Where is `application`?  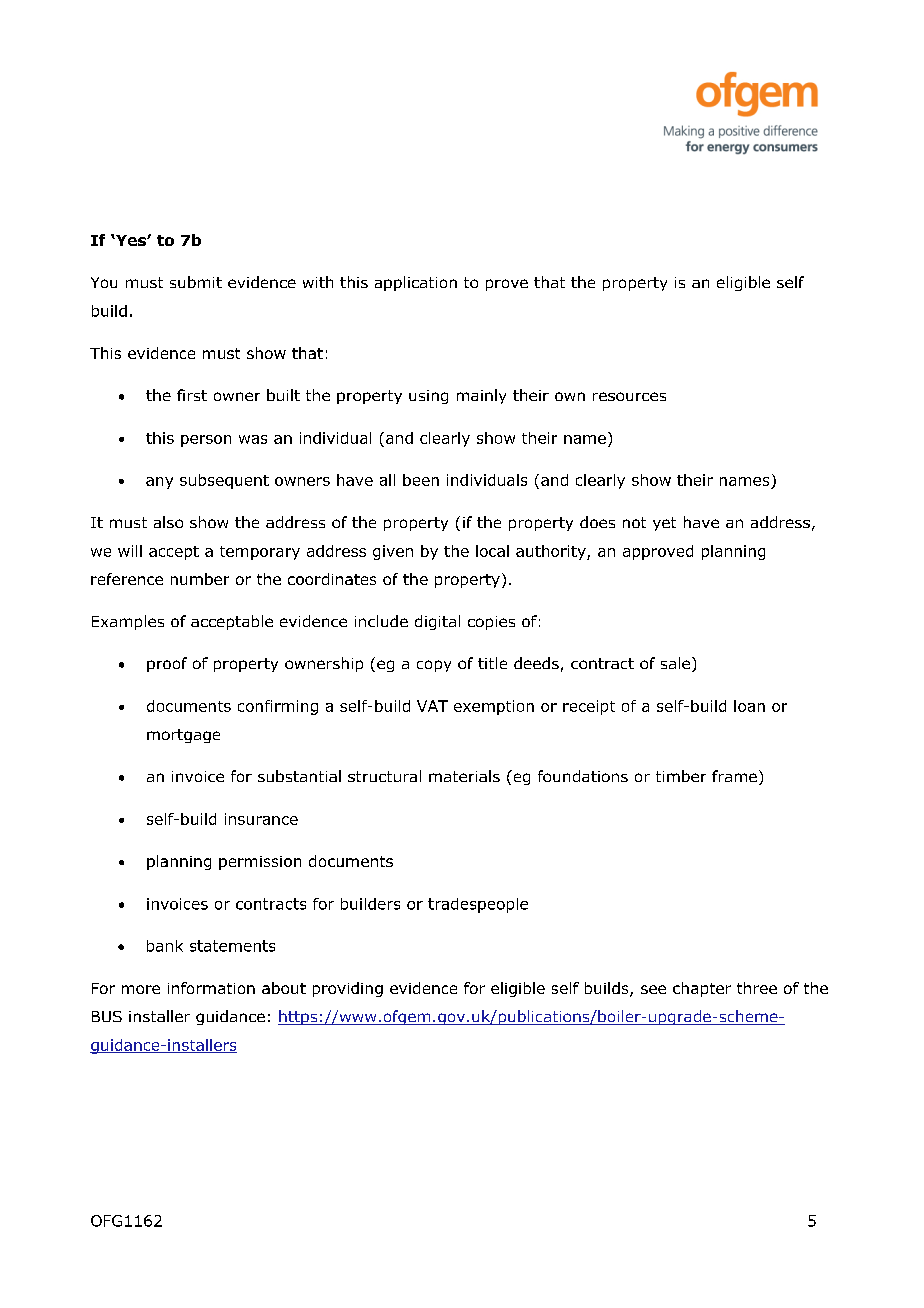 application is located at coordinates (416, 283).
